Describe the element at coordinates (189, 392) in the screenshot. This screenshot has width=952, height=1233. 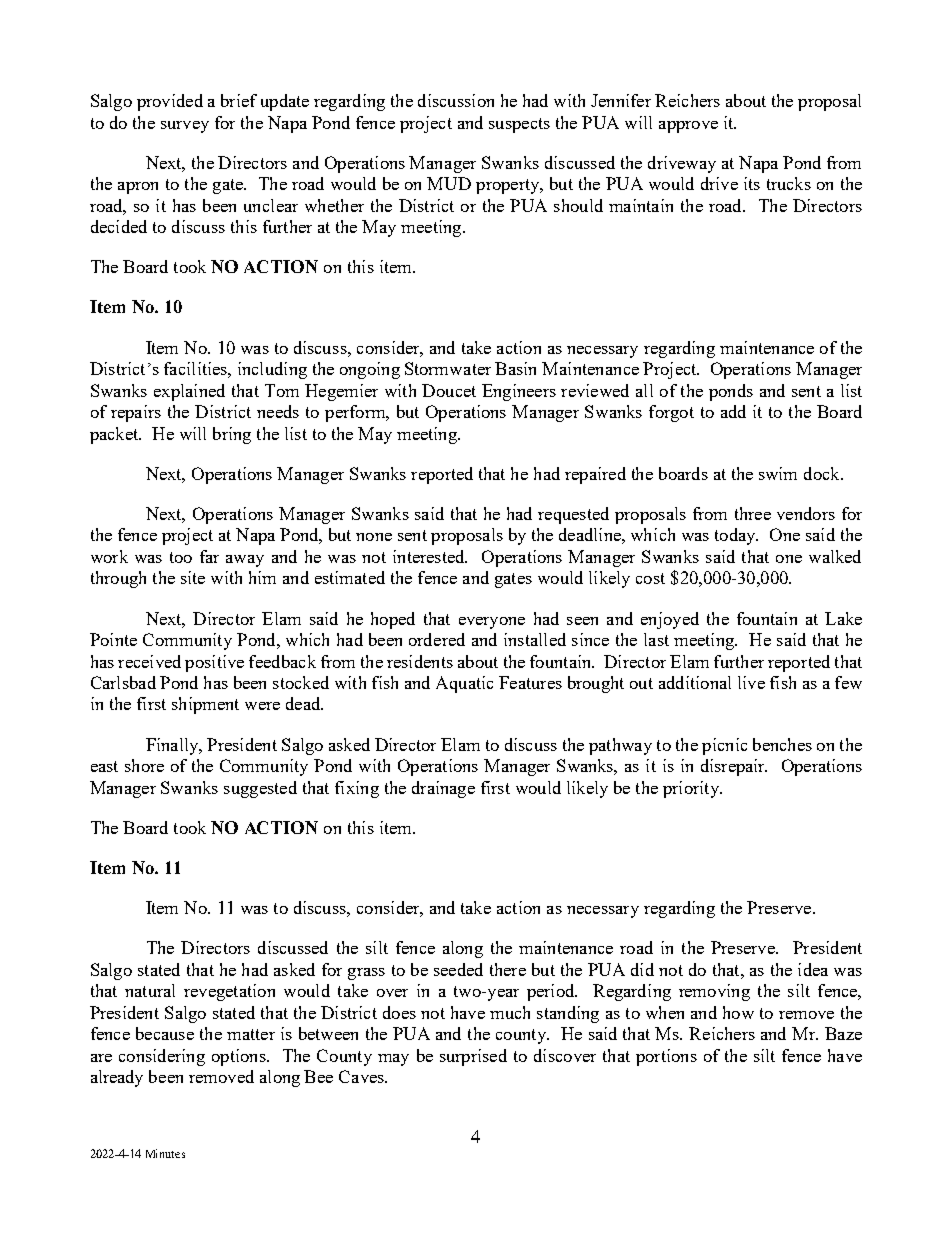
I see `explained` at that location.
